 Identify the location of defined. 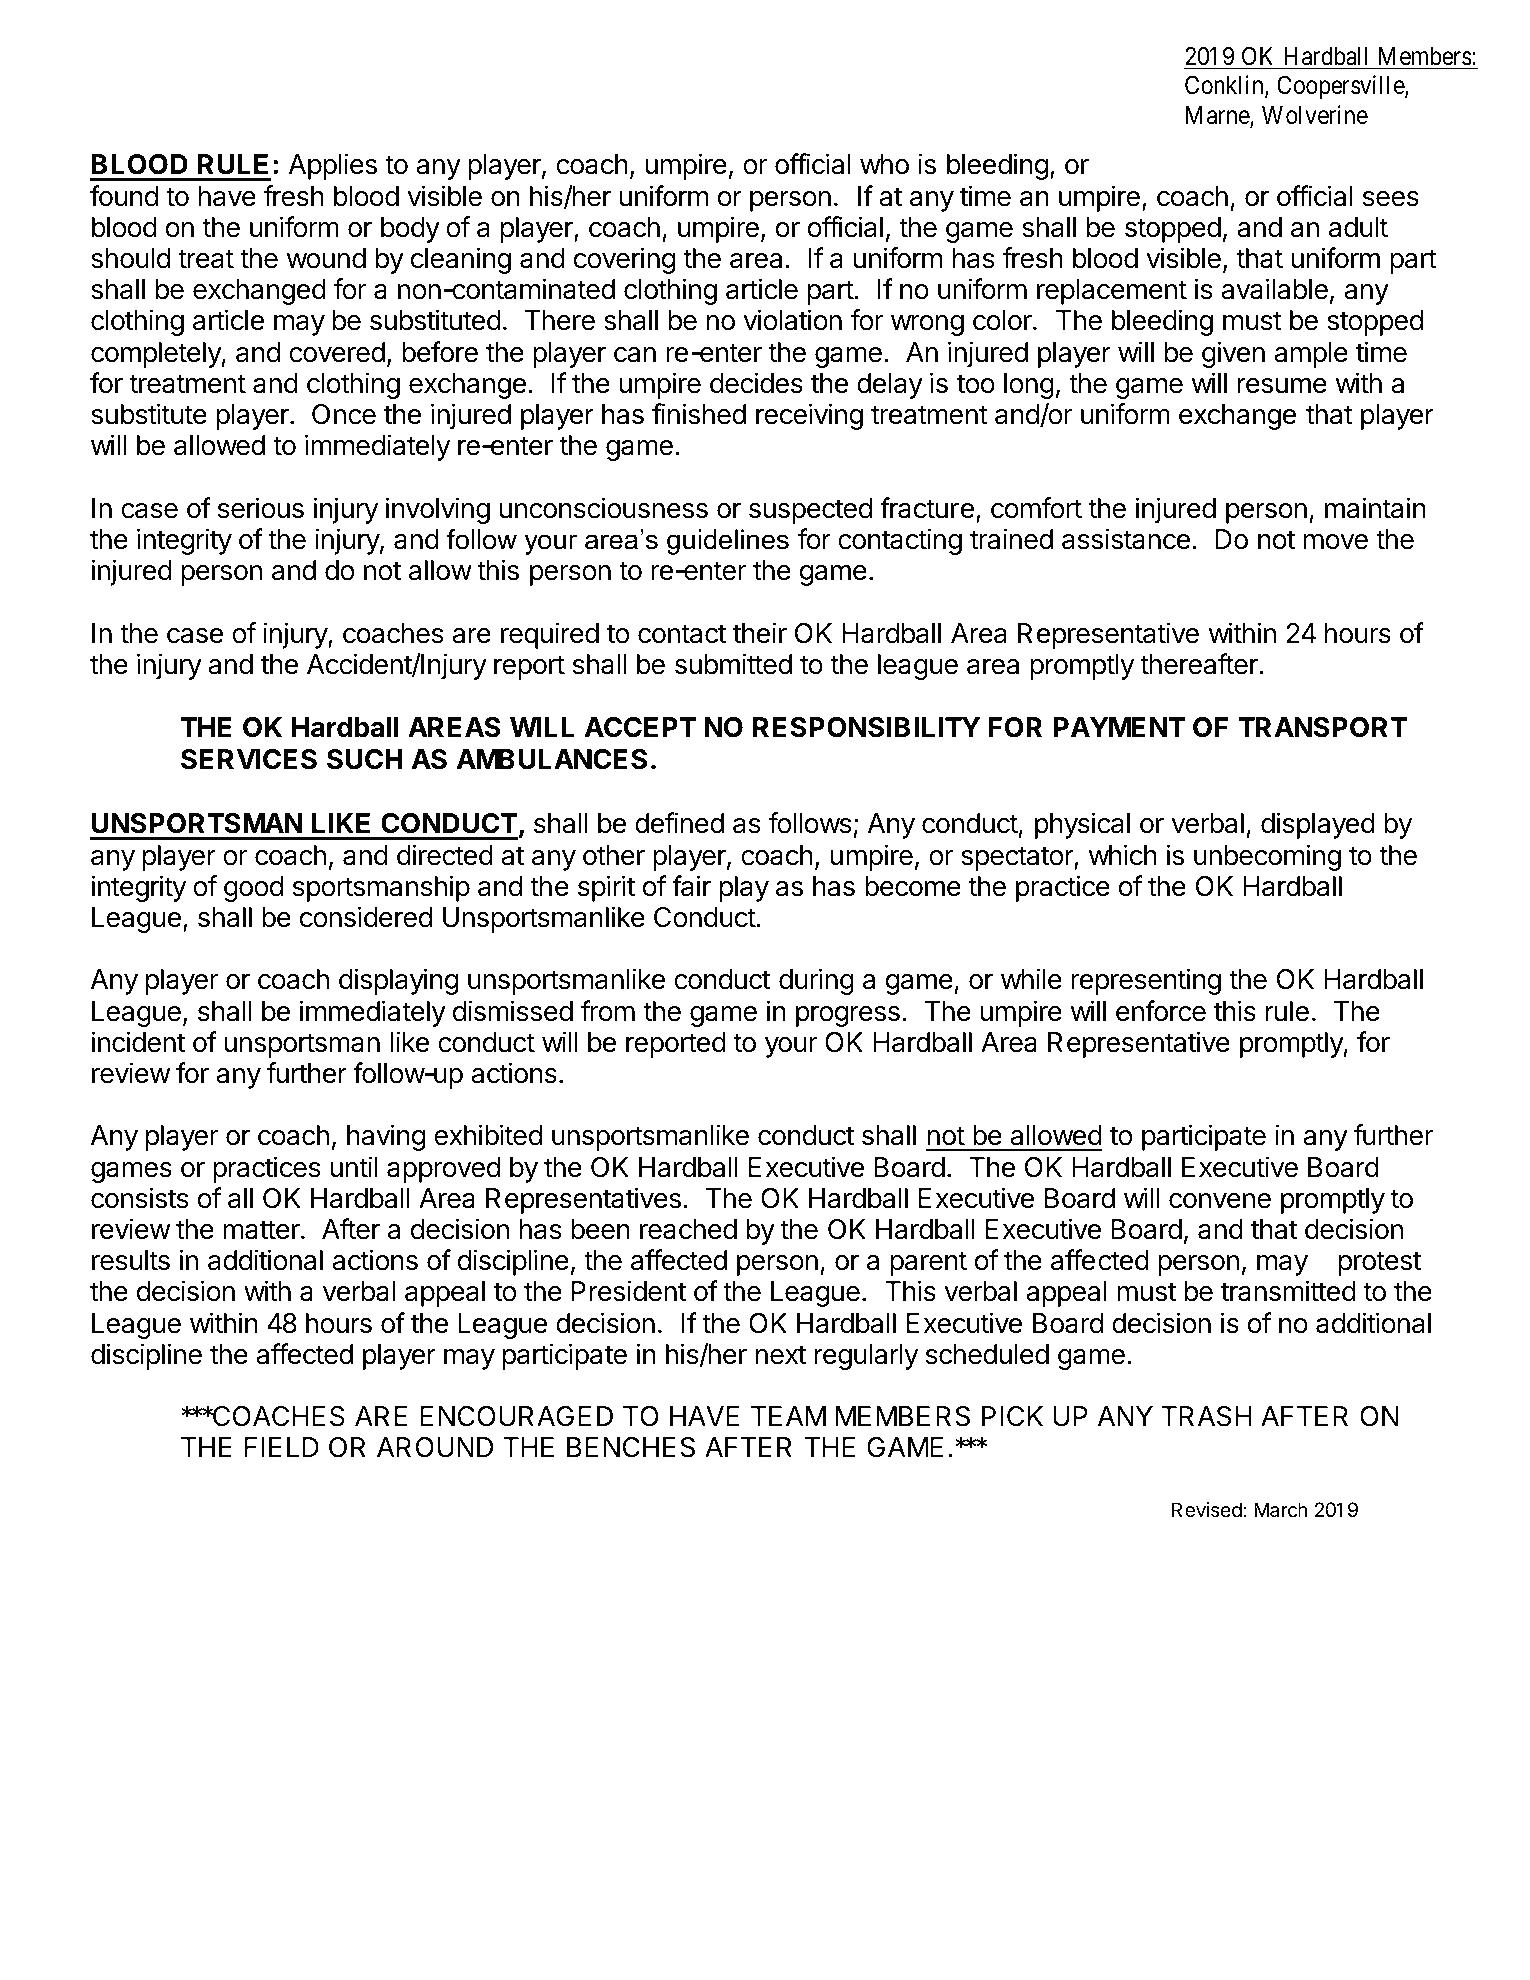
(679, 823).
